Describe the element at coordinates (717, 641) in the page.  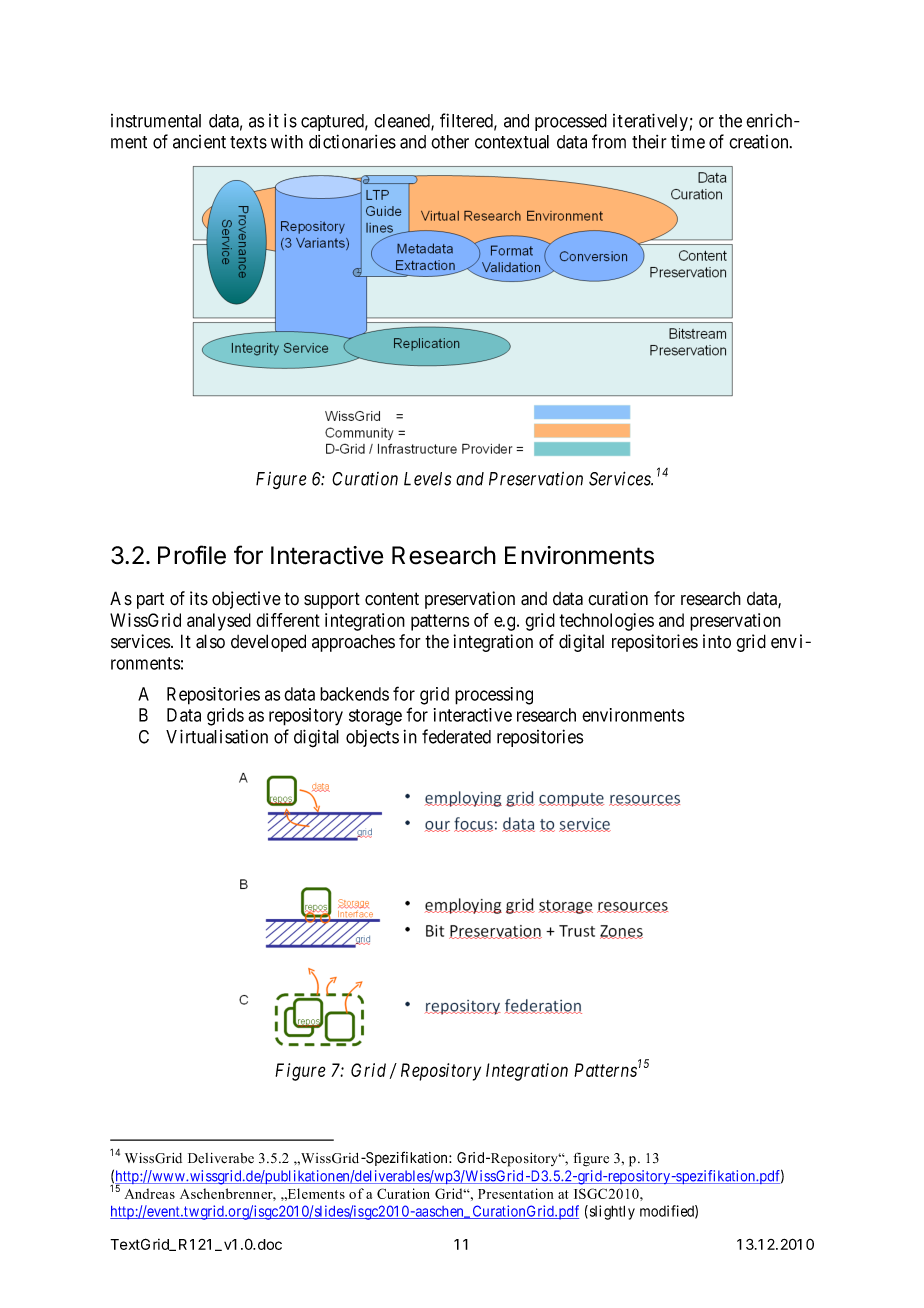
I see `into` at that location.
